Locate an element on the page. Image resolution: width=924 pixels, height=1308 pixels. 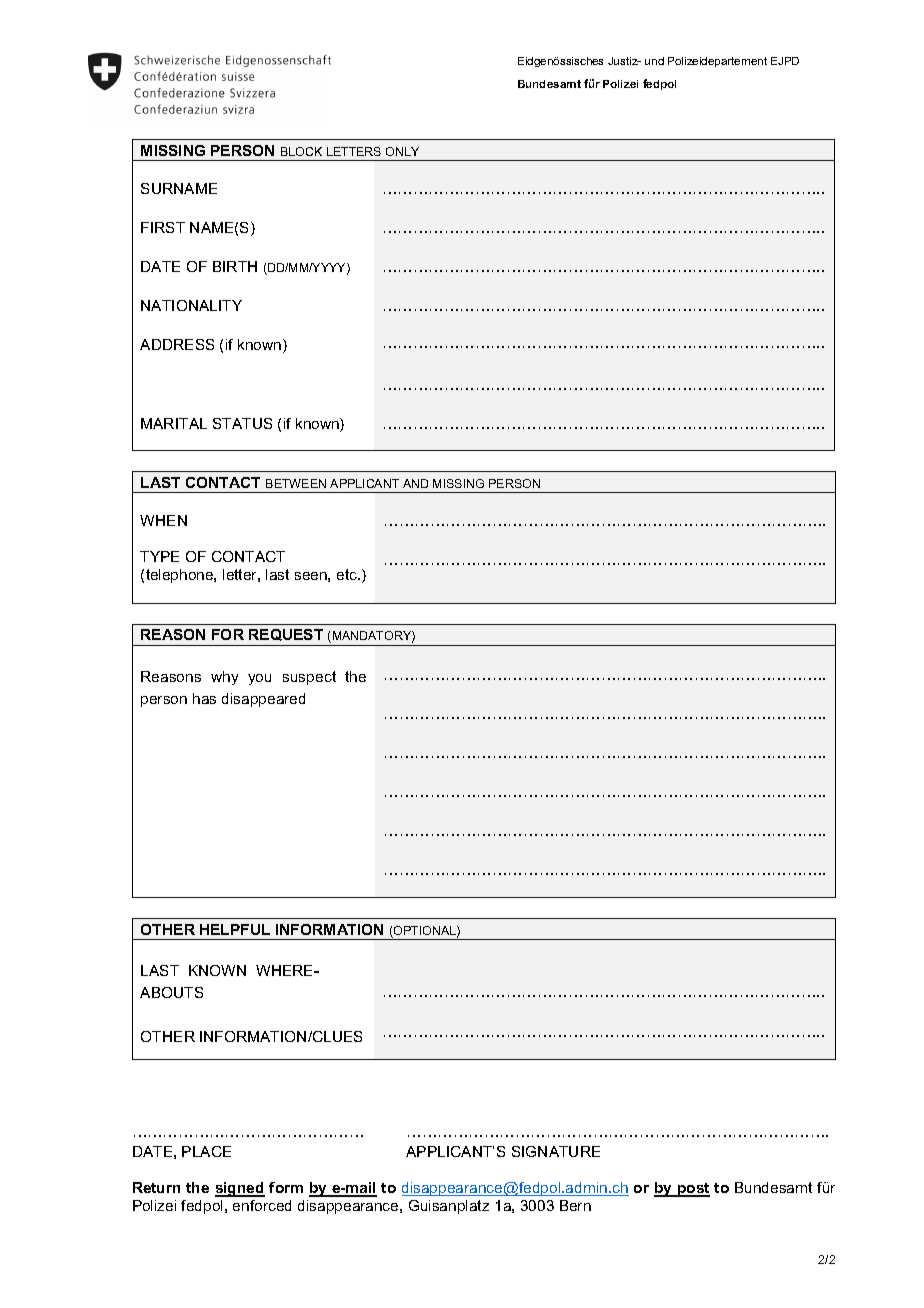
FIRST is located at coordinates (163, 227).
